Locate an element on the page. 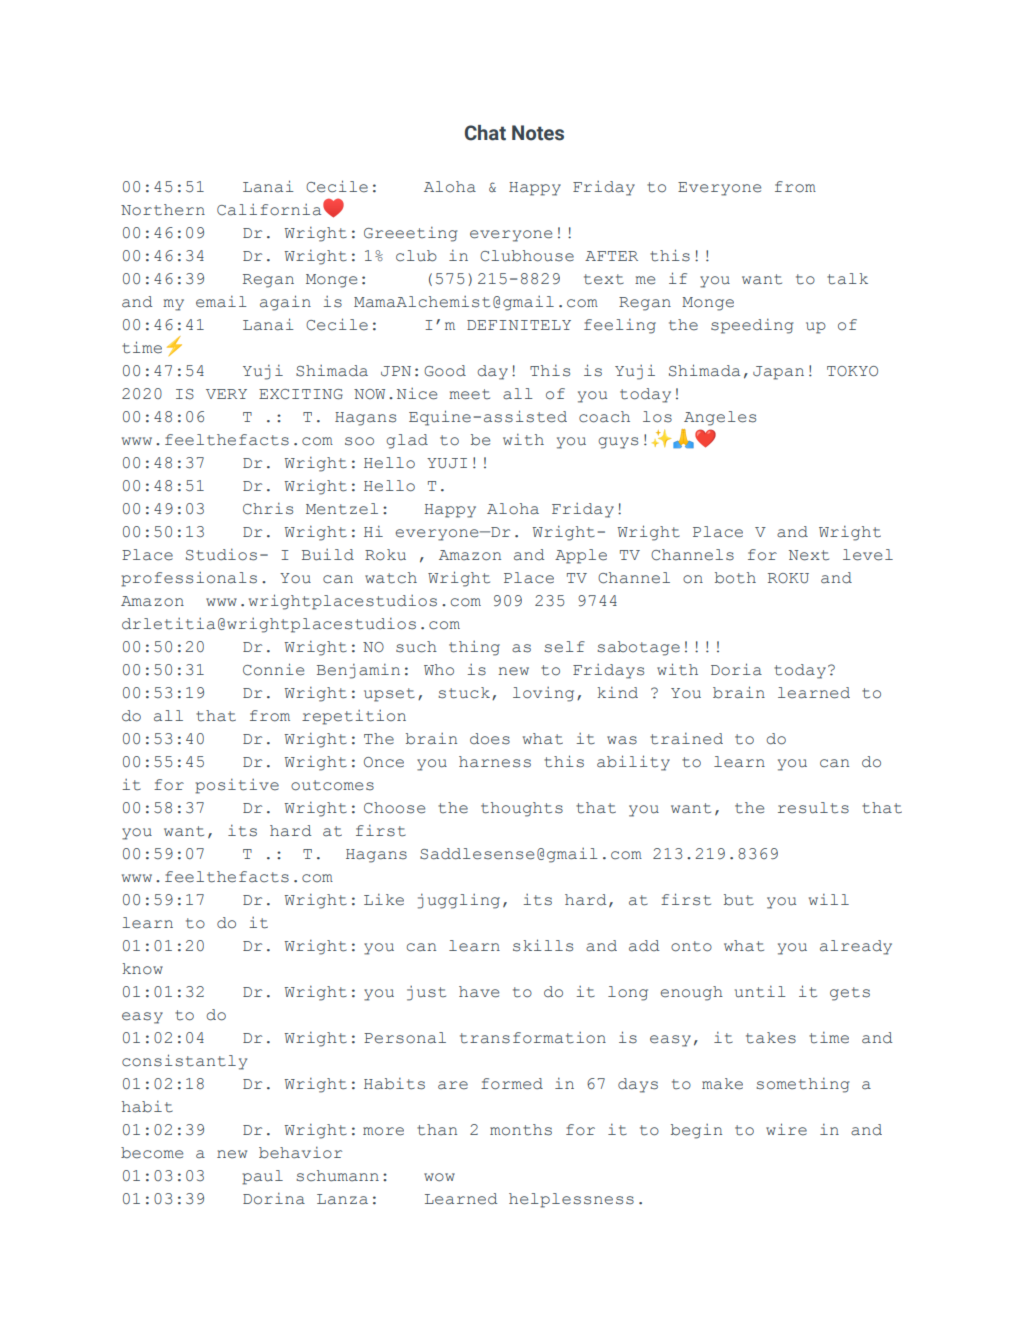  Connie is located at coordinates (273, 669).
